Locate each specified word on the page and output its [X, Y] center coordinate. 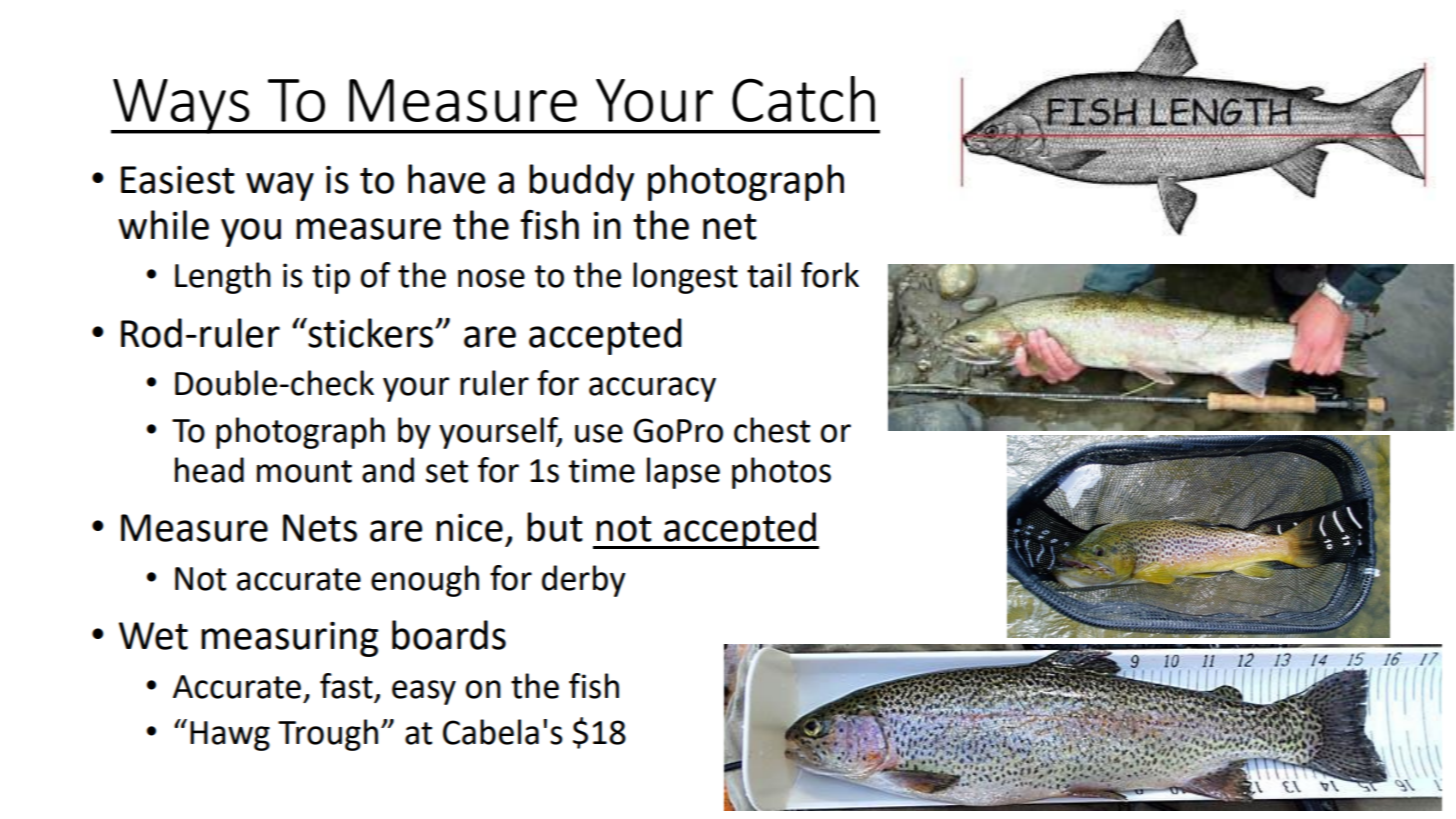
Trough [328, 735]
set [447, 471]
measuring [289, 639]
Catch [803, 99]
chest [772, 430]
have [446, 179]
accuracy [652, 389]
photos [781, 473]
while [163, 225]
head [209, 470]
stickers [371, 333]
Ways [181, 106]
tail [769, 275]
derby [584, 581]
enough [425, 581]
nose [491, 278]
